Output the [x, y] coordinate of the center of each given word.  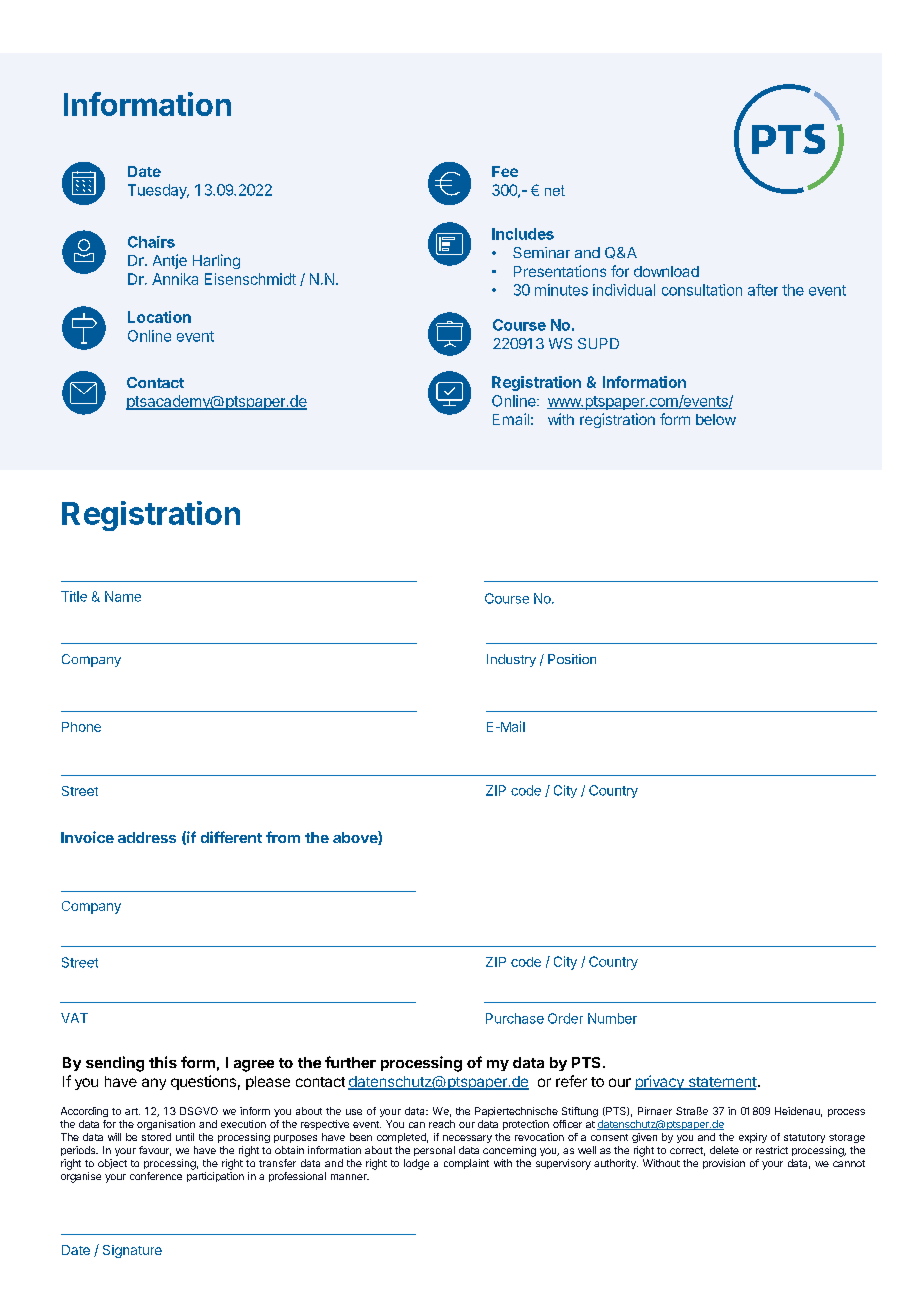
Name [123, 596]
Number [612, 1018]
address [147, 837]
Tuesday [158, 191]
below [716, 419]
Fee [505, 171]
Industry [511, 660]
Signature [132, 1251]
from [283, 837]
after [763, 290]
